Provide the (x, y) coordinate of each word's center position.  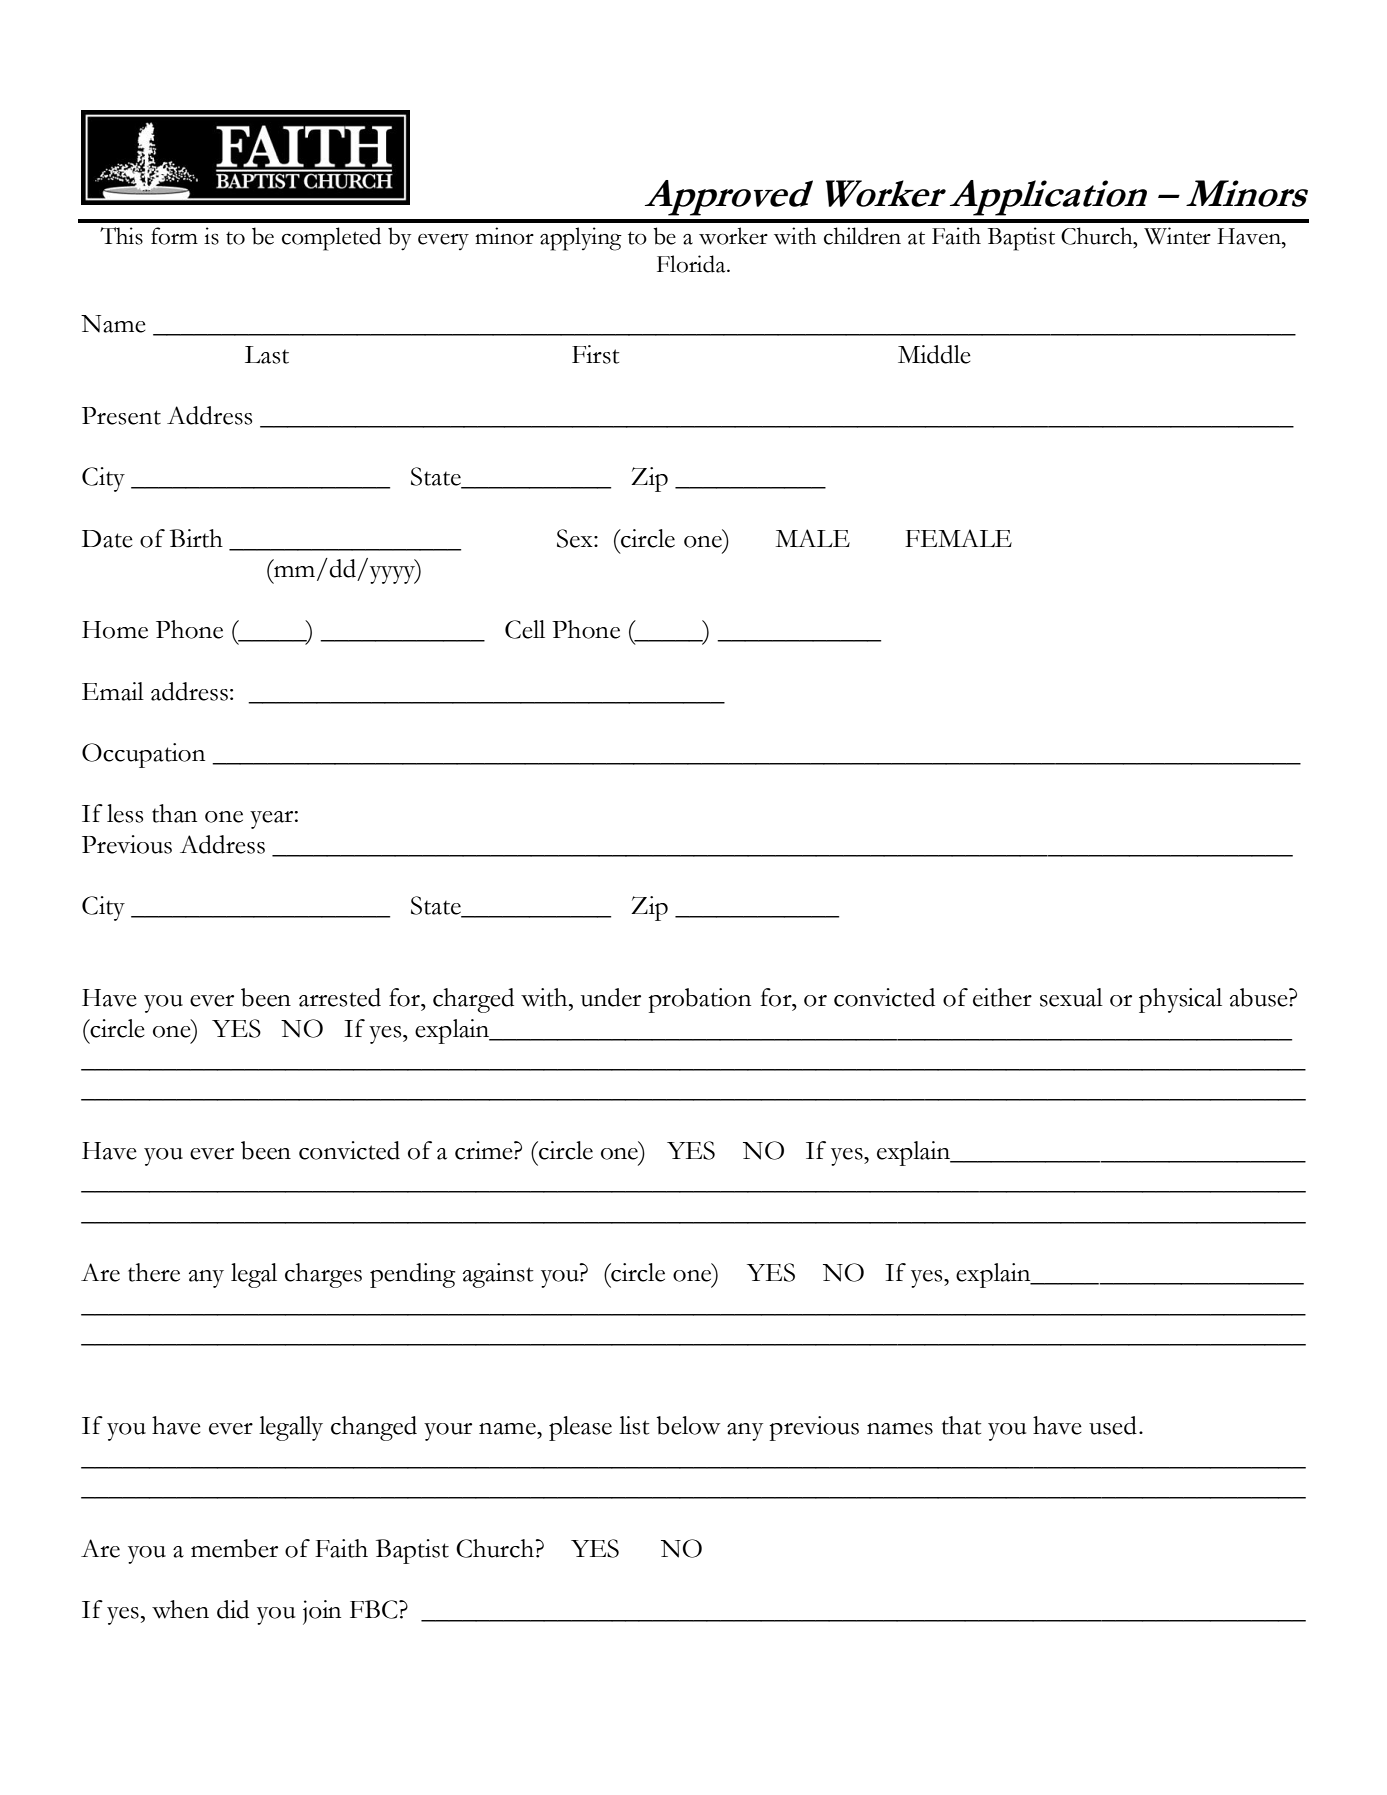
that (962, 1425)
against (498, 1275)
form (174, 236)
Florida (692, 264)
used (1113, 1425)
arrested (340, 997)
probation (699, 1000)
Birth (196, 538)
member (234, 1548)
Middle (934, 354)
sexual (1071, 997)
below (688, 1425)
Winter (1177, 236)
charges (323, 1275)
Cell (525, 629)
